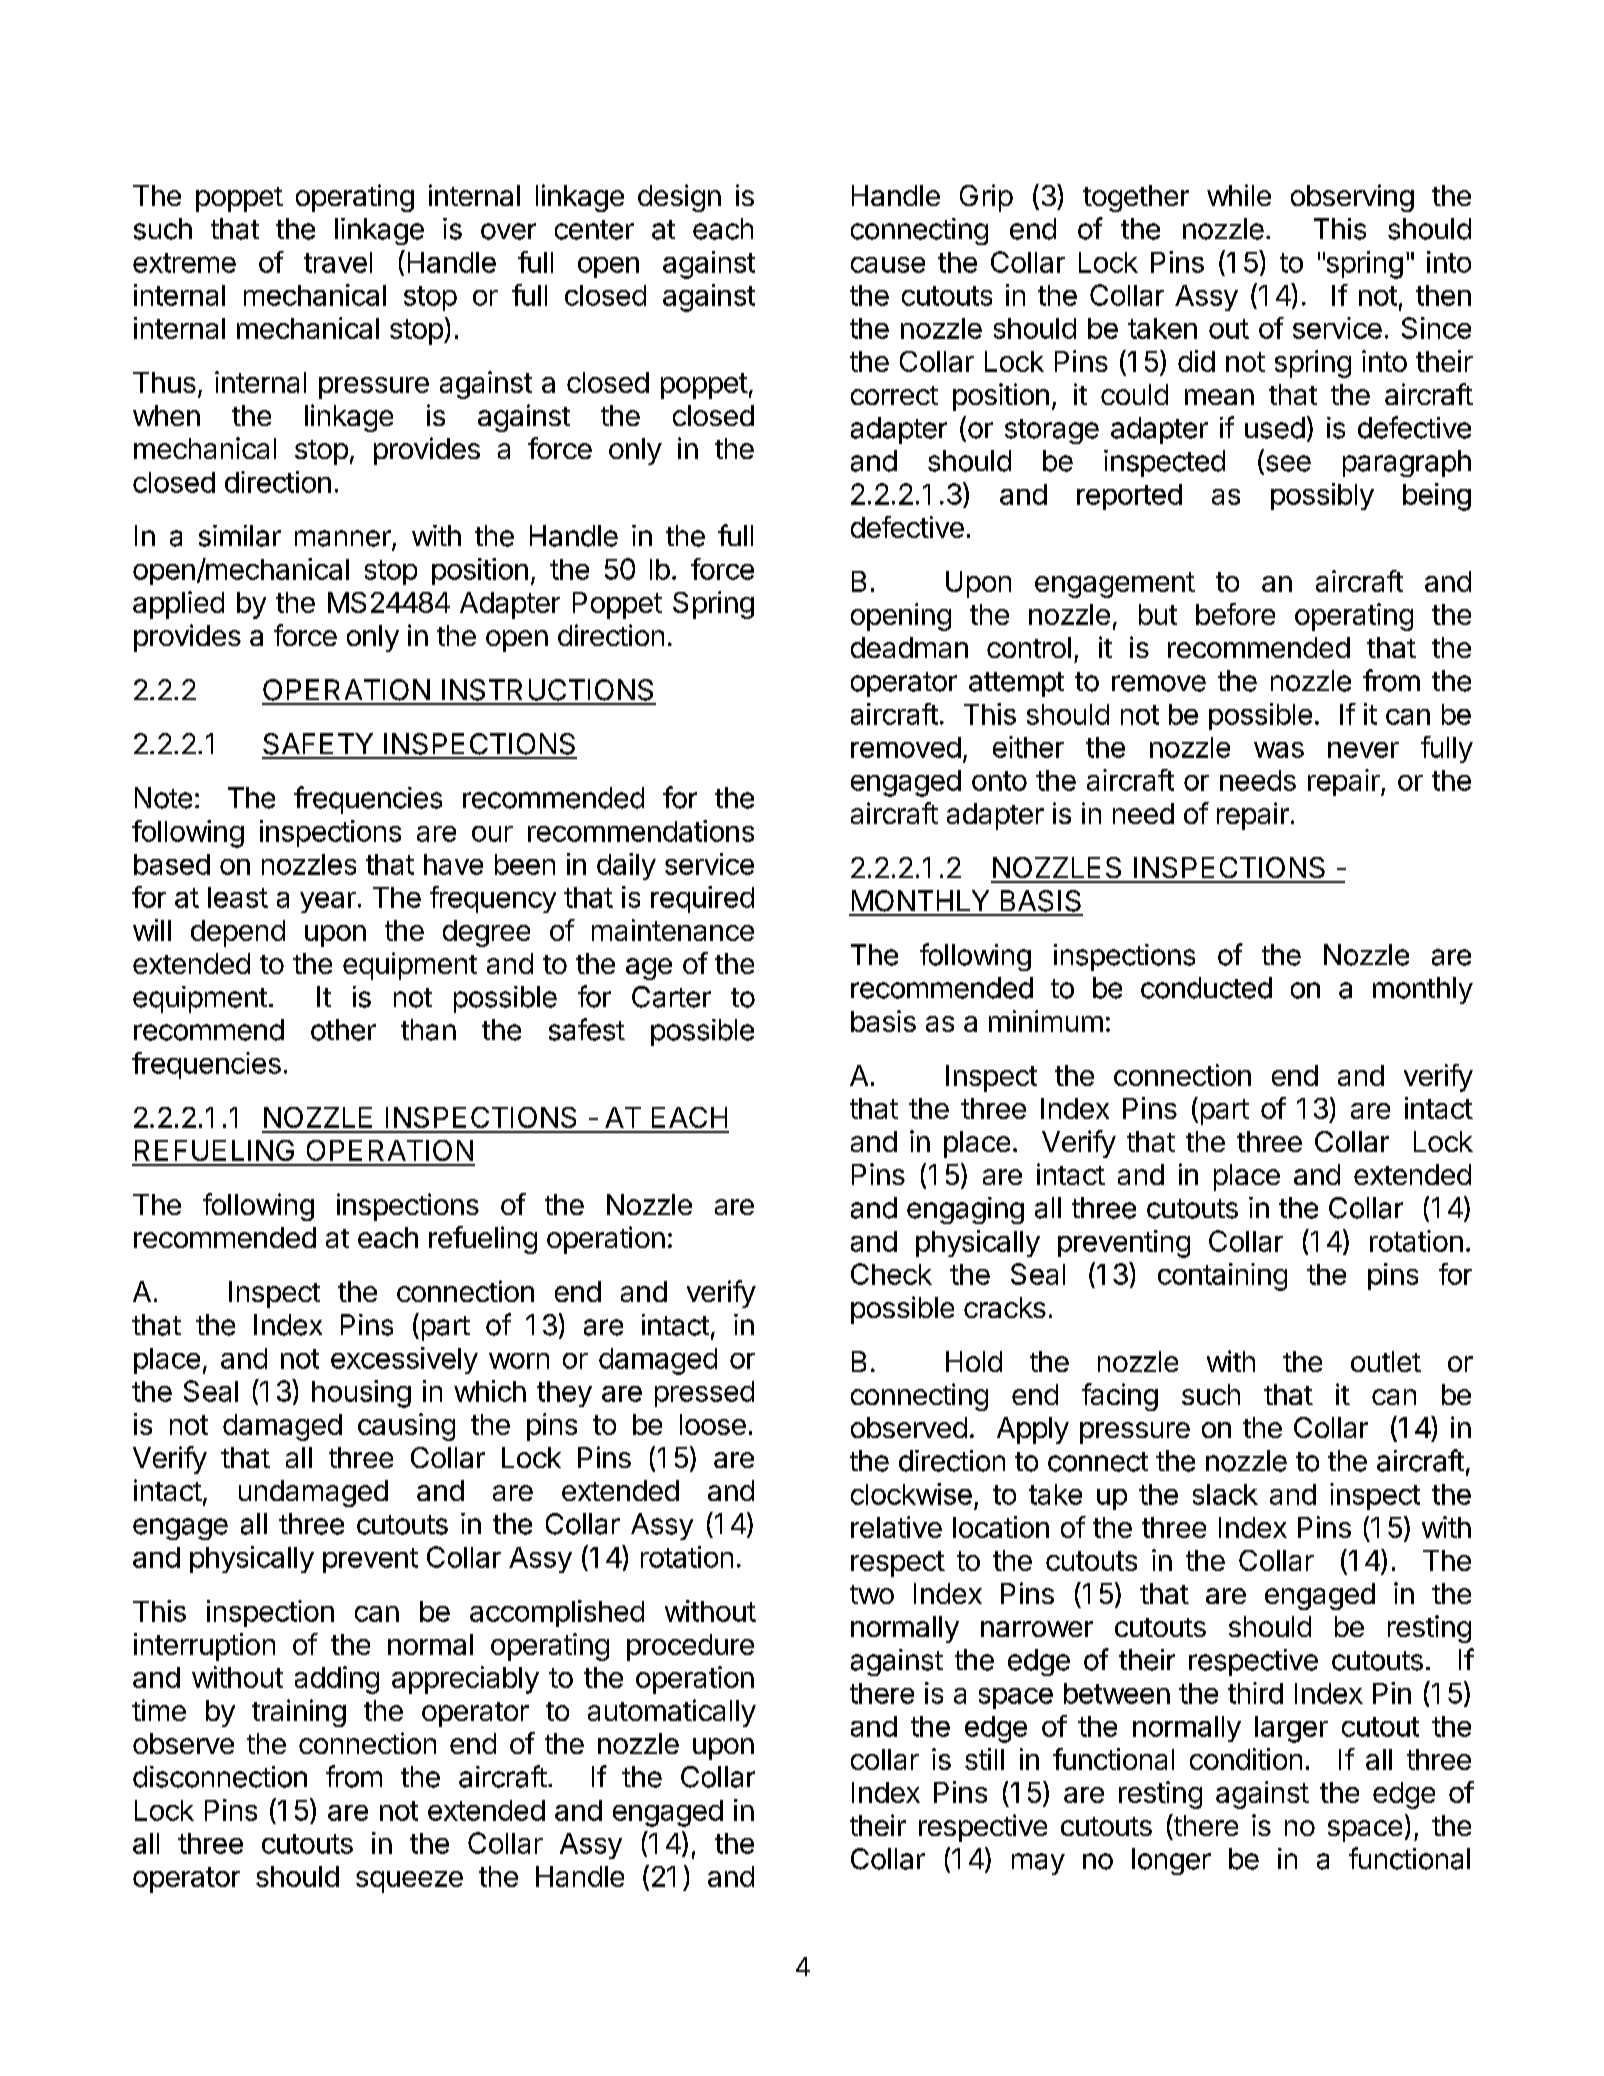  Describe the element at coordinates (178, 605) in the image. I see `applied` at that location.
